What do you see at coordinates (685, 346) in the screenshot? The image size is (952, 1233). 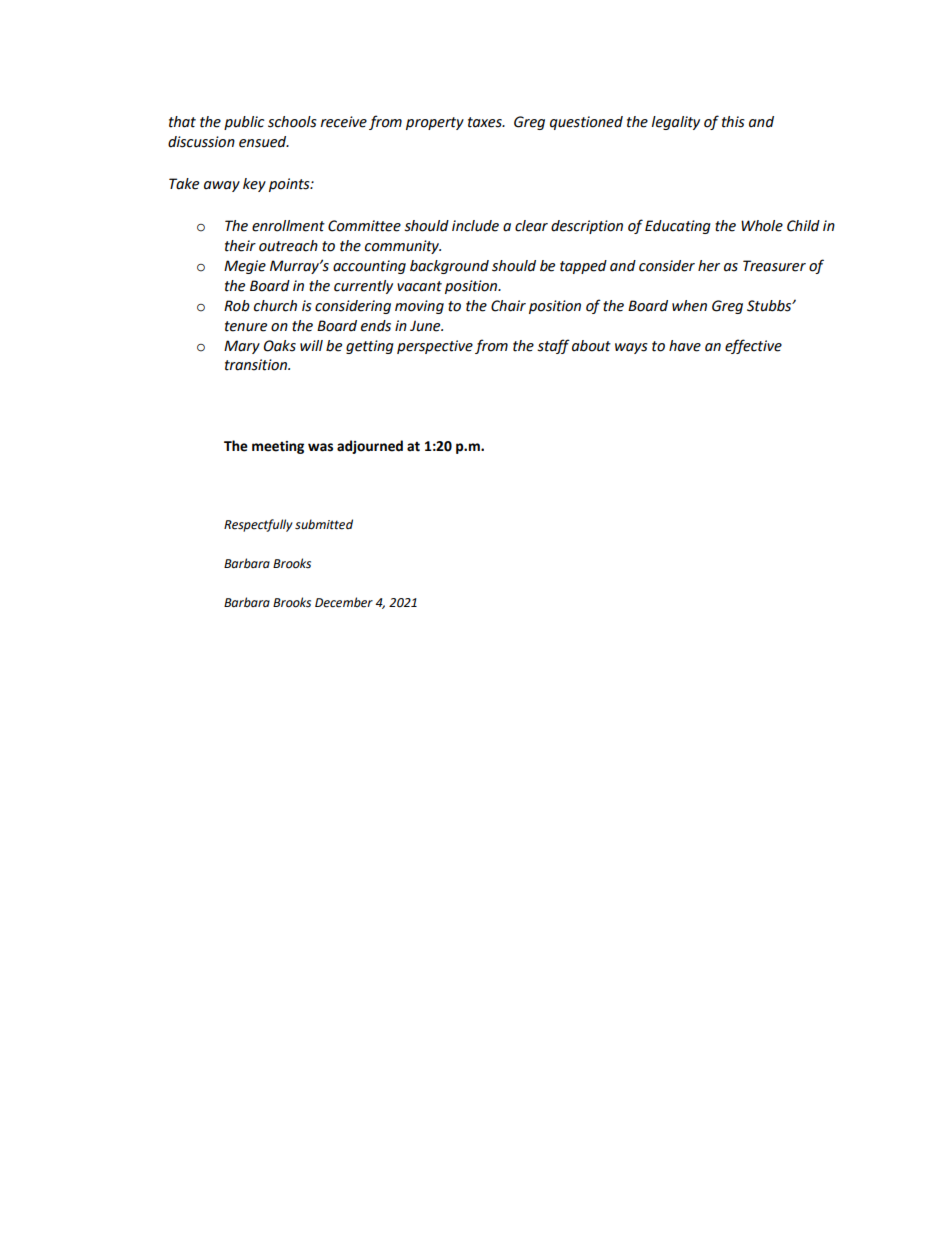 I see `have` at bounding box center [685, 346].
